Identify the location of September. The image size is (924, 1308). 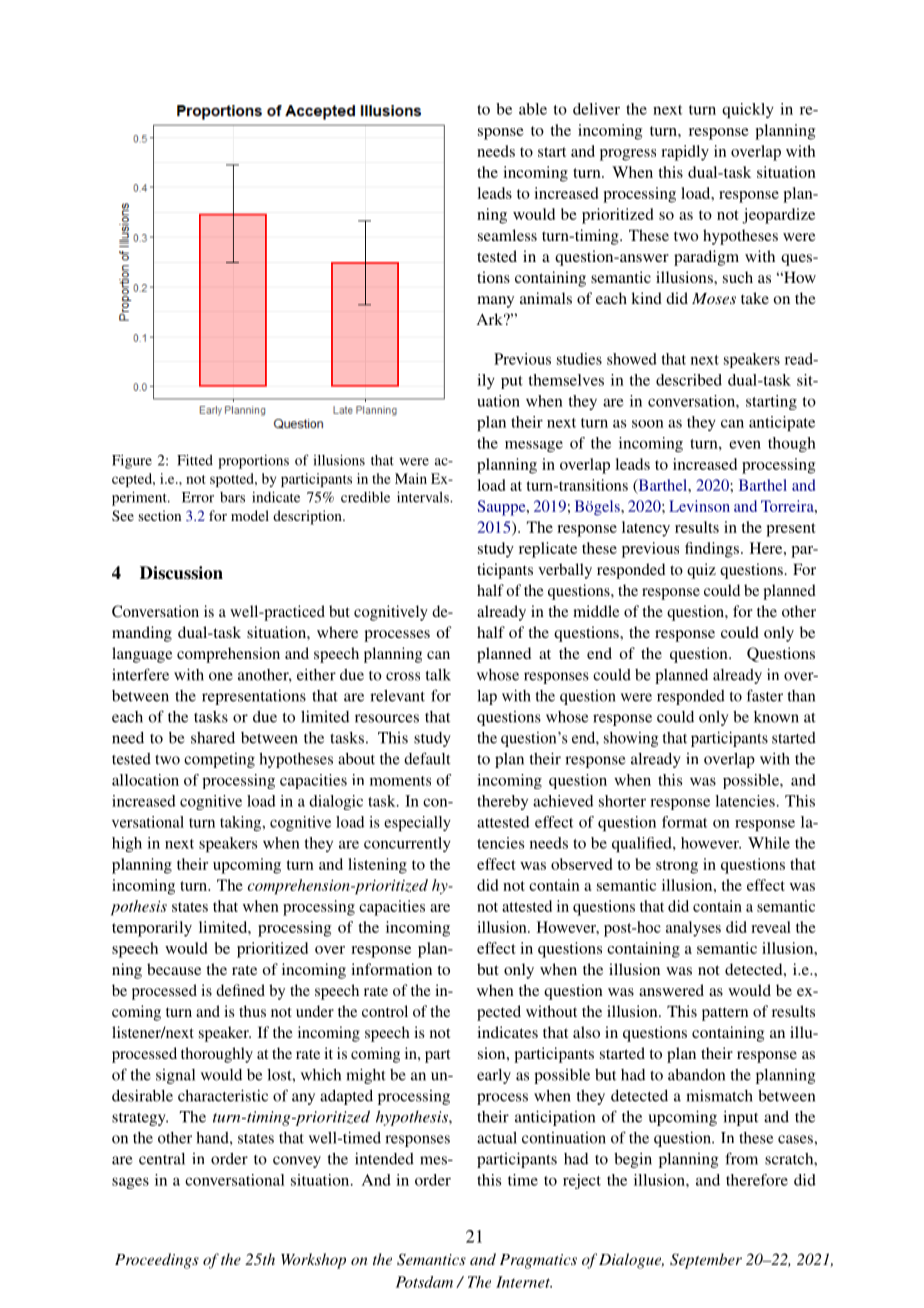
(706, 1261).
